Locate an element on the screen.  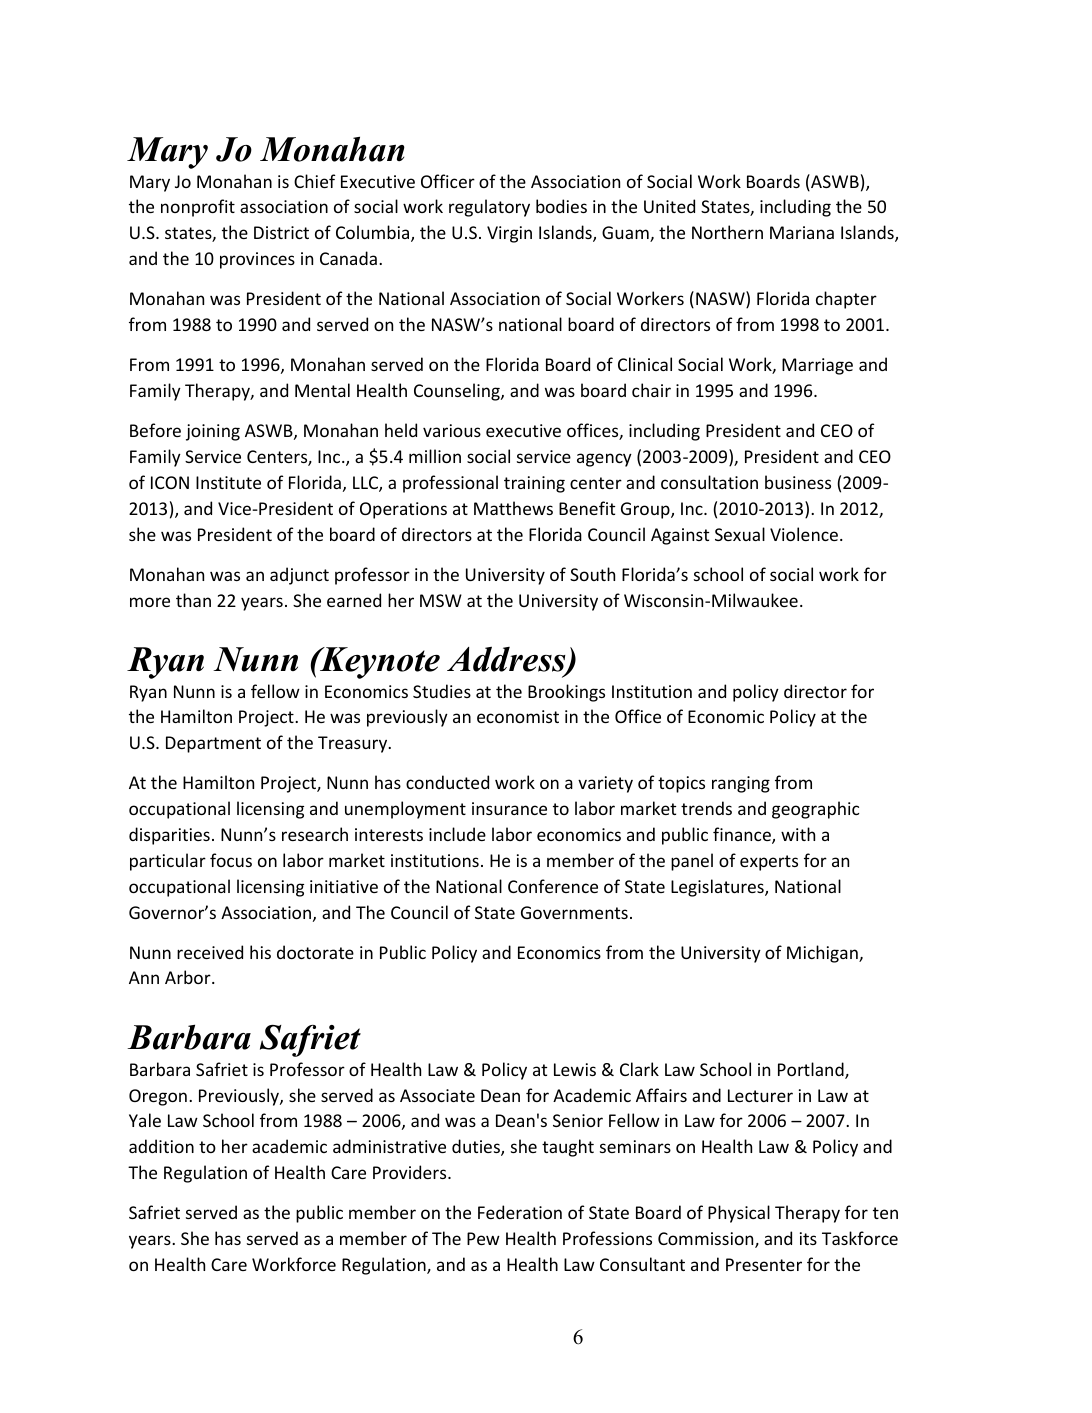
focus is located at coordinates (231, 860).
